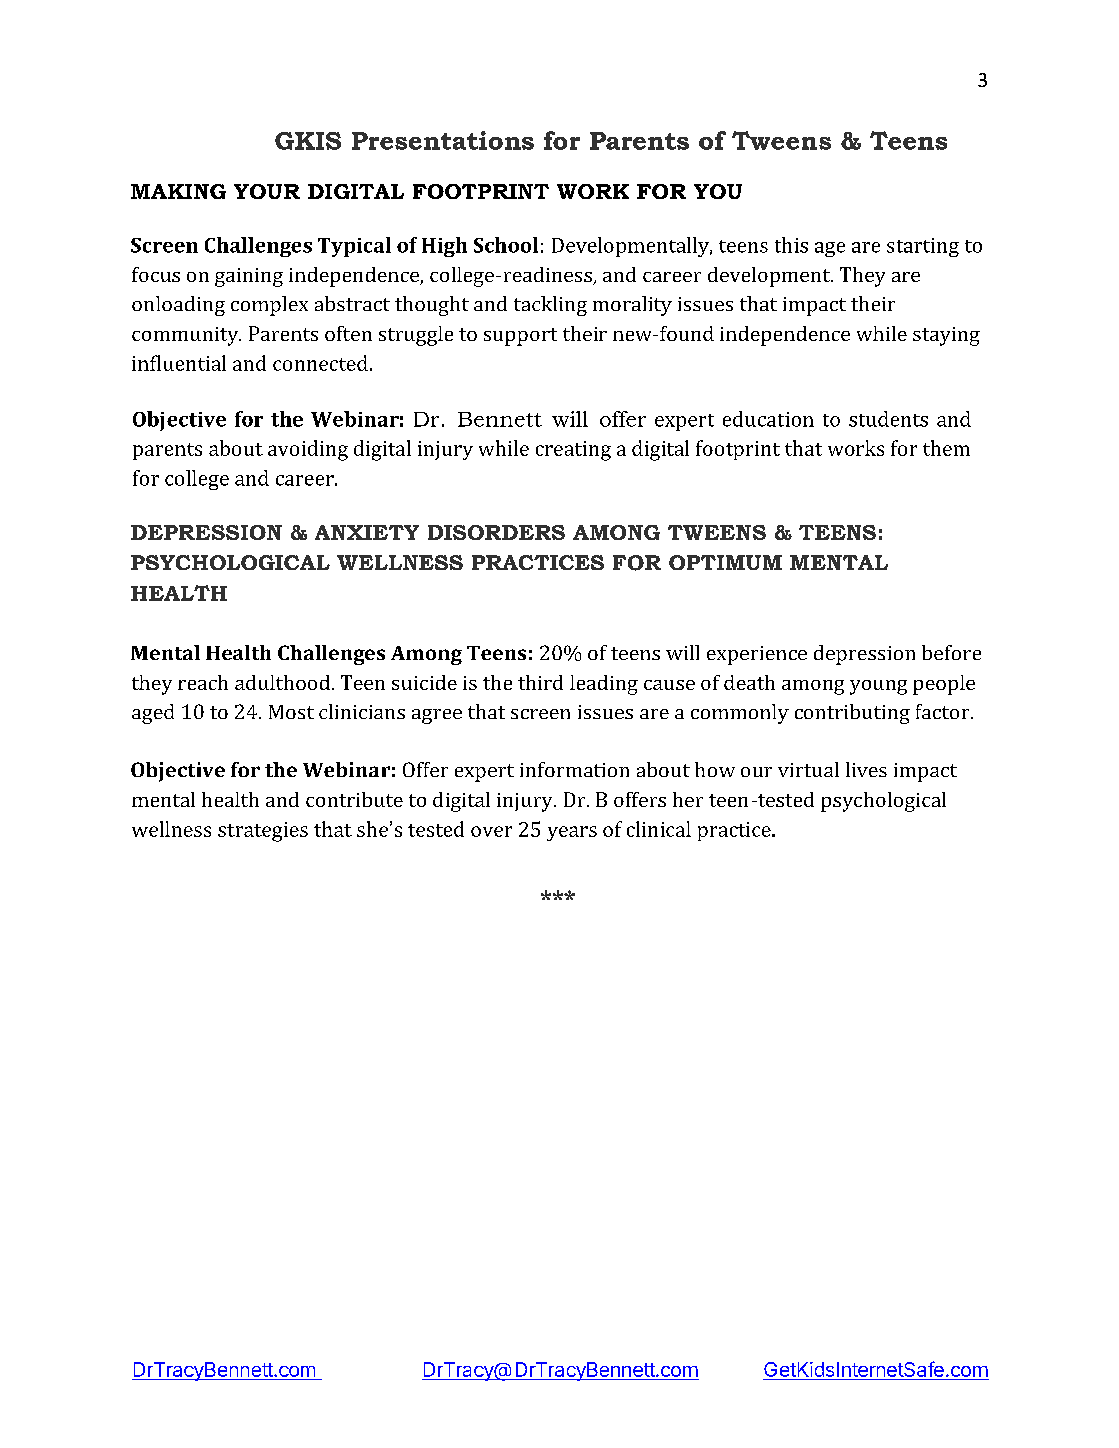  Describe the element at coordinates (946, 336) in the page. I see `staying` at that location.
